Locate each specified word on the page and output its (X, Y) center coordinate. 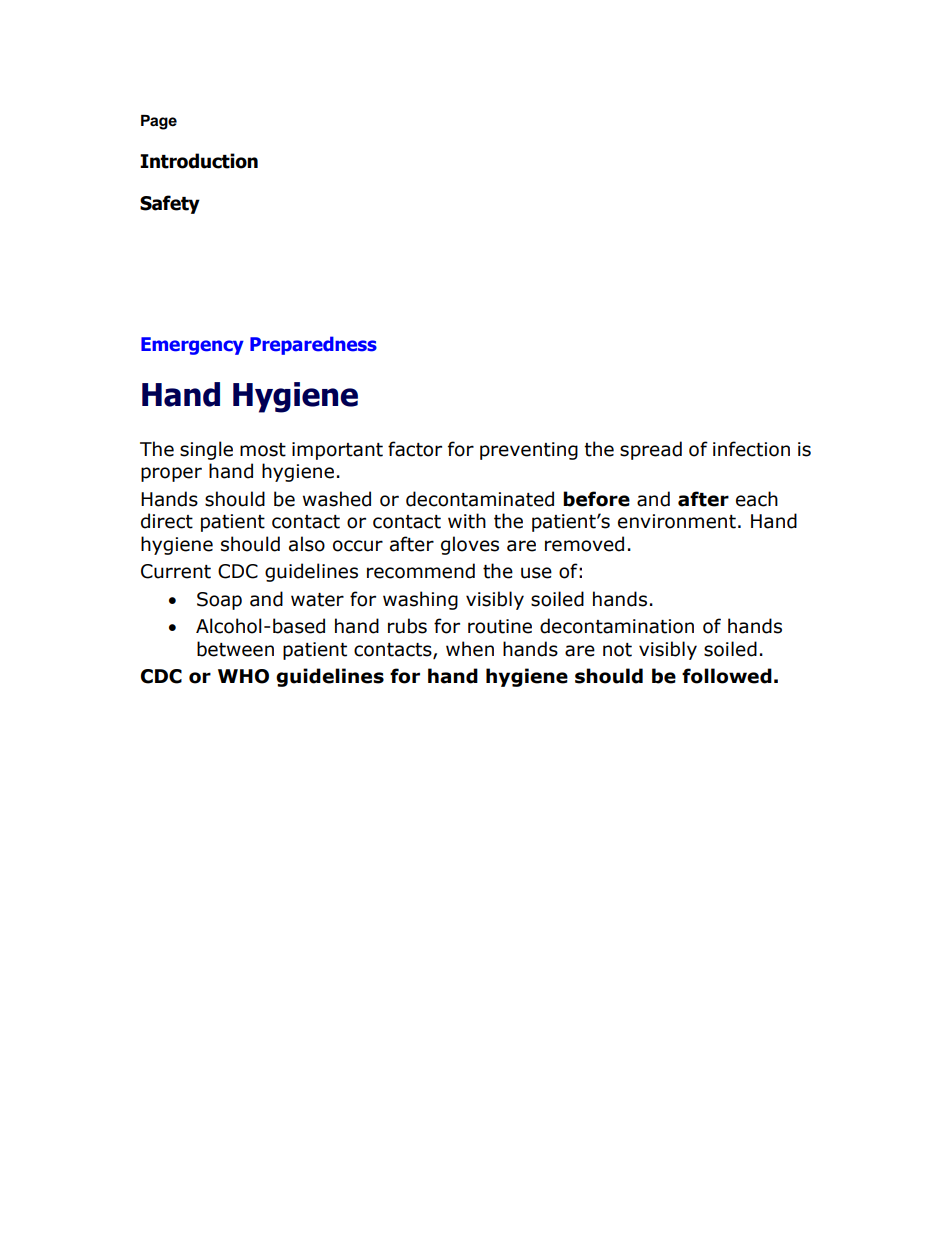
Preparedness (313, 345)
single (206, 450)
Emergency (192, 346)
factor (415, 449)
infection (751, 449)
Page (159, 122)
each (757, 499)
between (235, 649)
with (467, 521)
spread (651, 450)
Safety (170, 204)
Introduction (199, 161)
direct (167, 521)
